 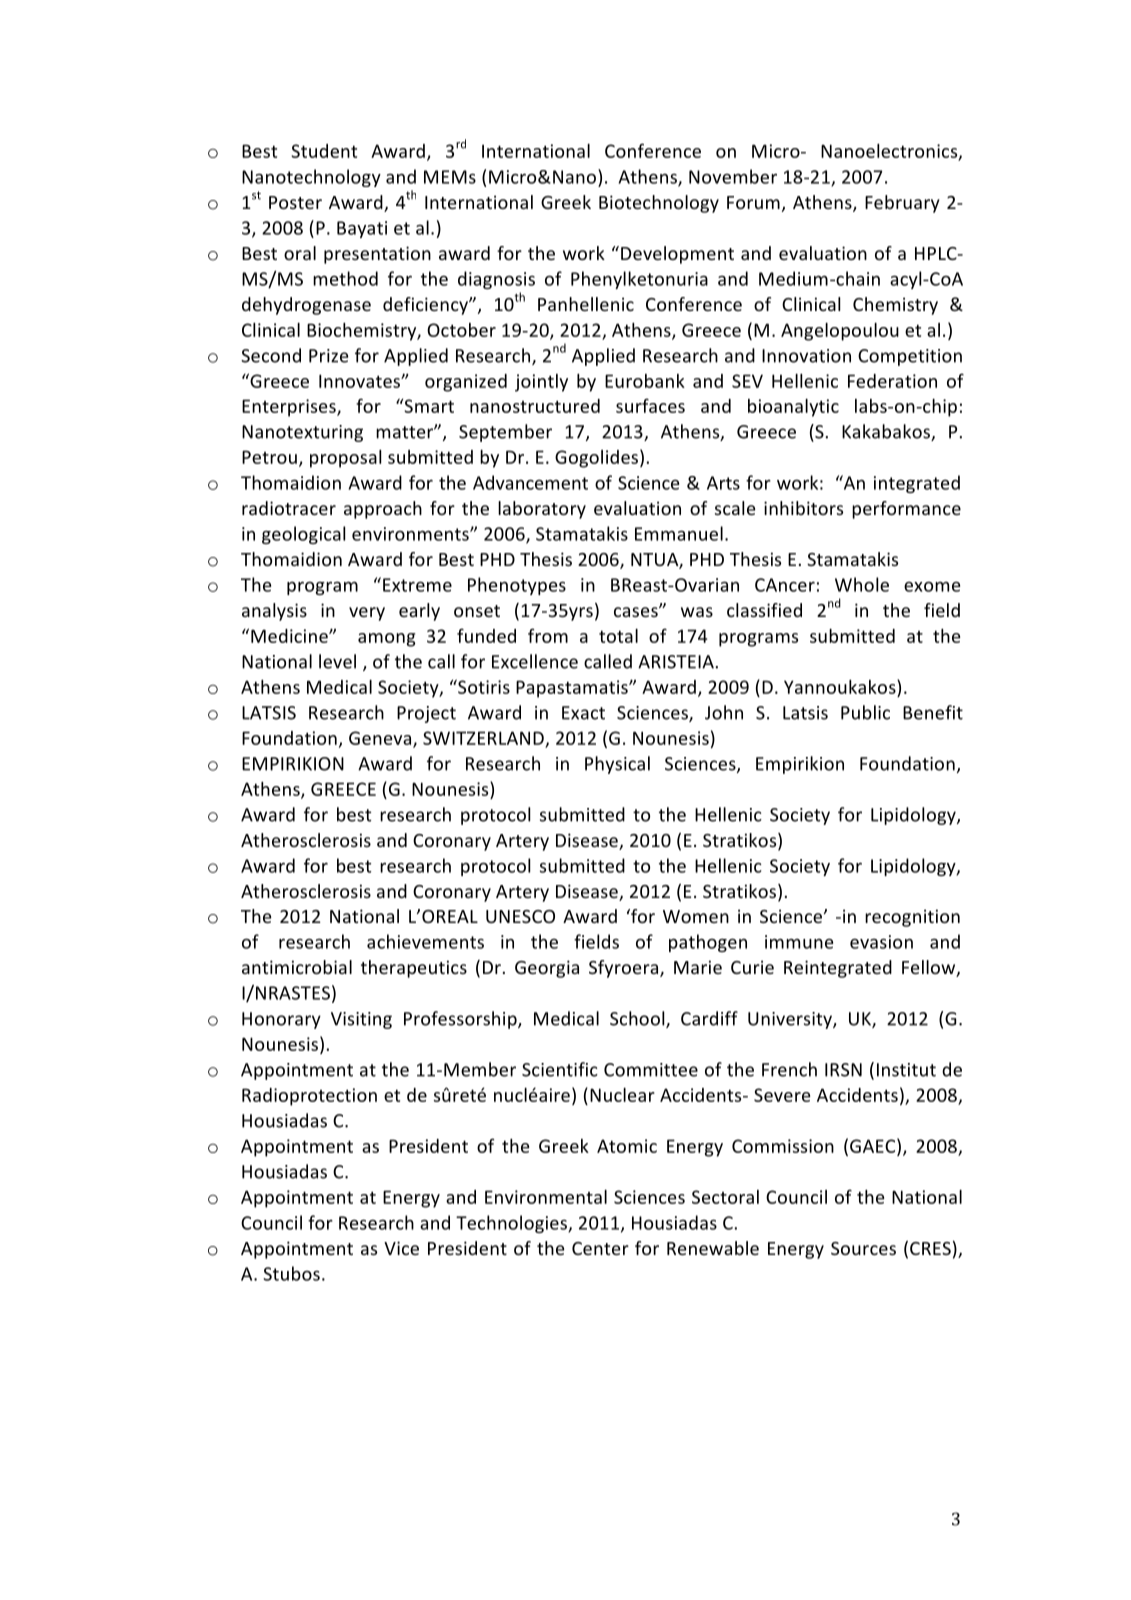 What do you see at coordinates (862, 584) in the screenshot?
I see `Whole` at bounding box center [862, 584].
